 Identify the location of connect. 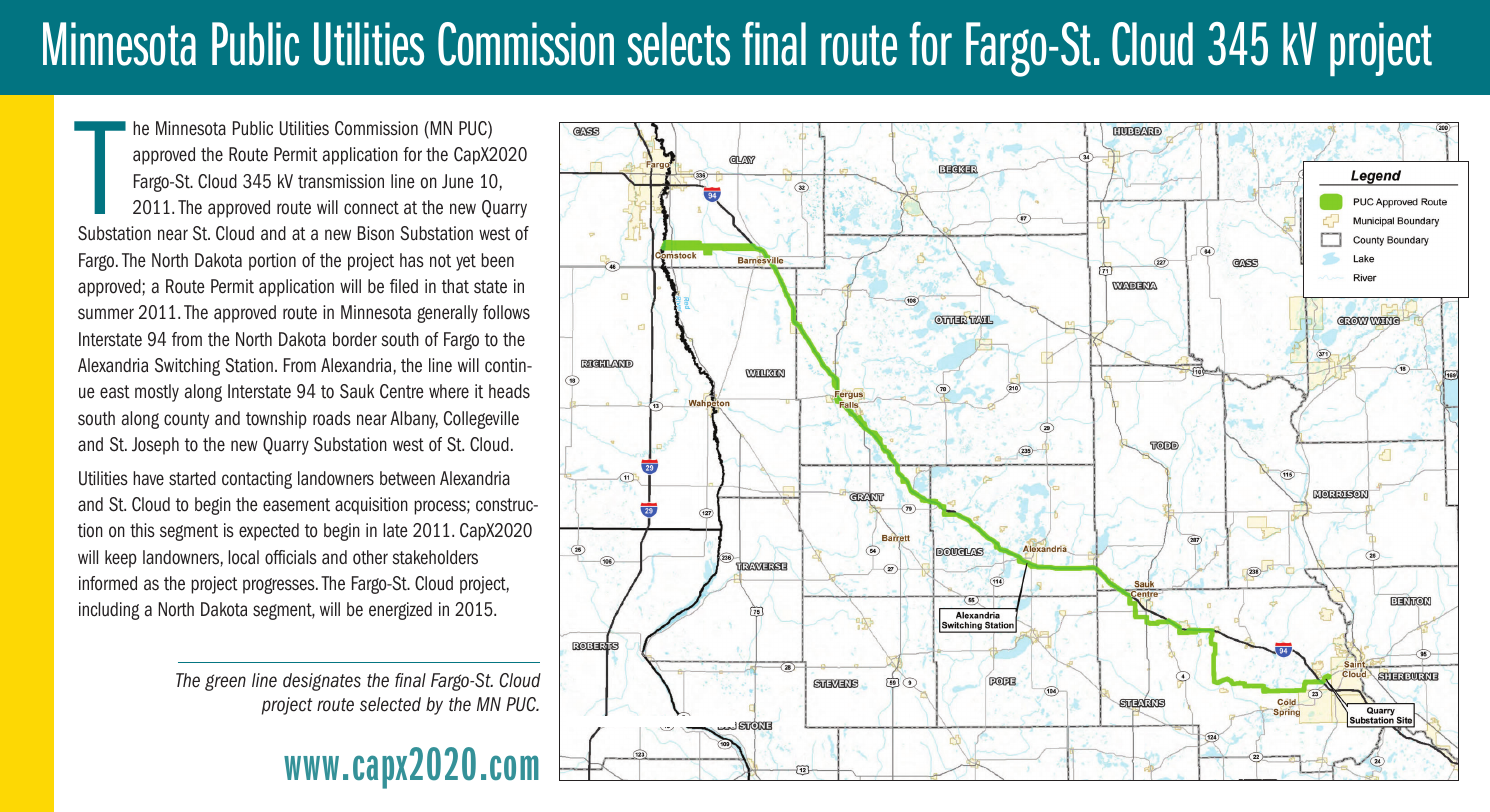
(371, 208).
